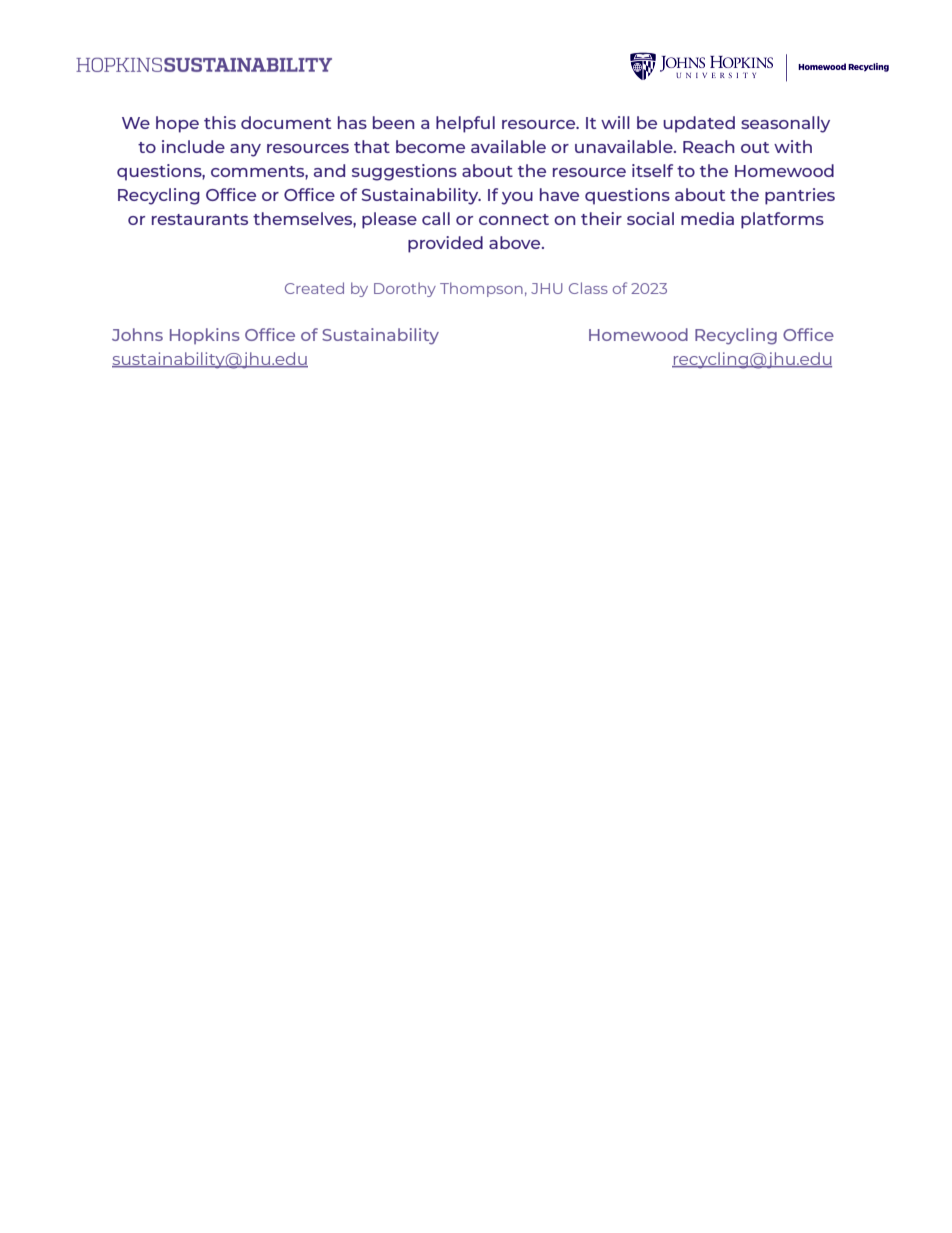  I want to click on media, so click(707, 218).
